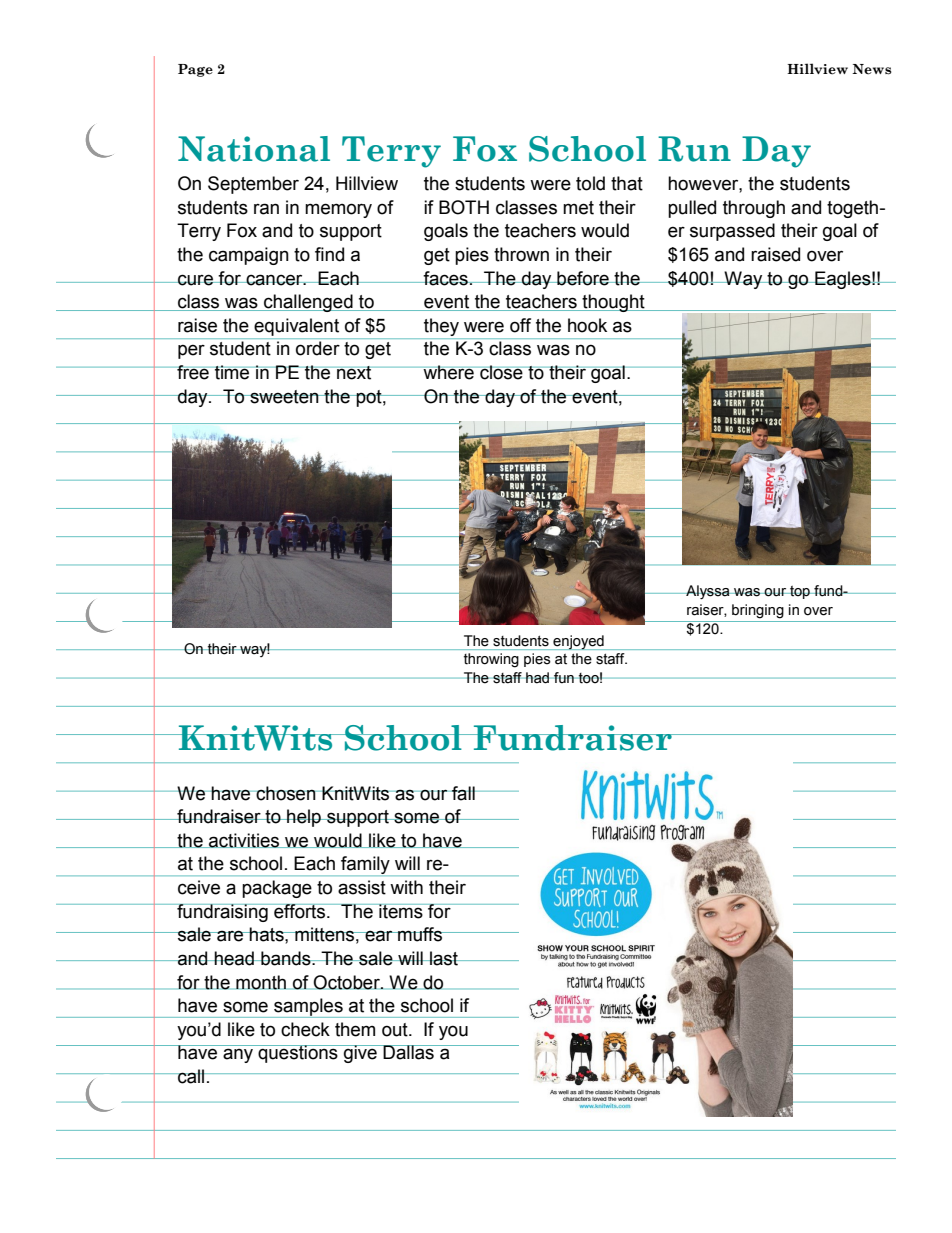 The image size is (952, 1233). I want to click on questions, so click(298, 1054).
